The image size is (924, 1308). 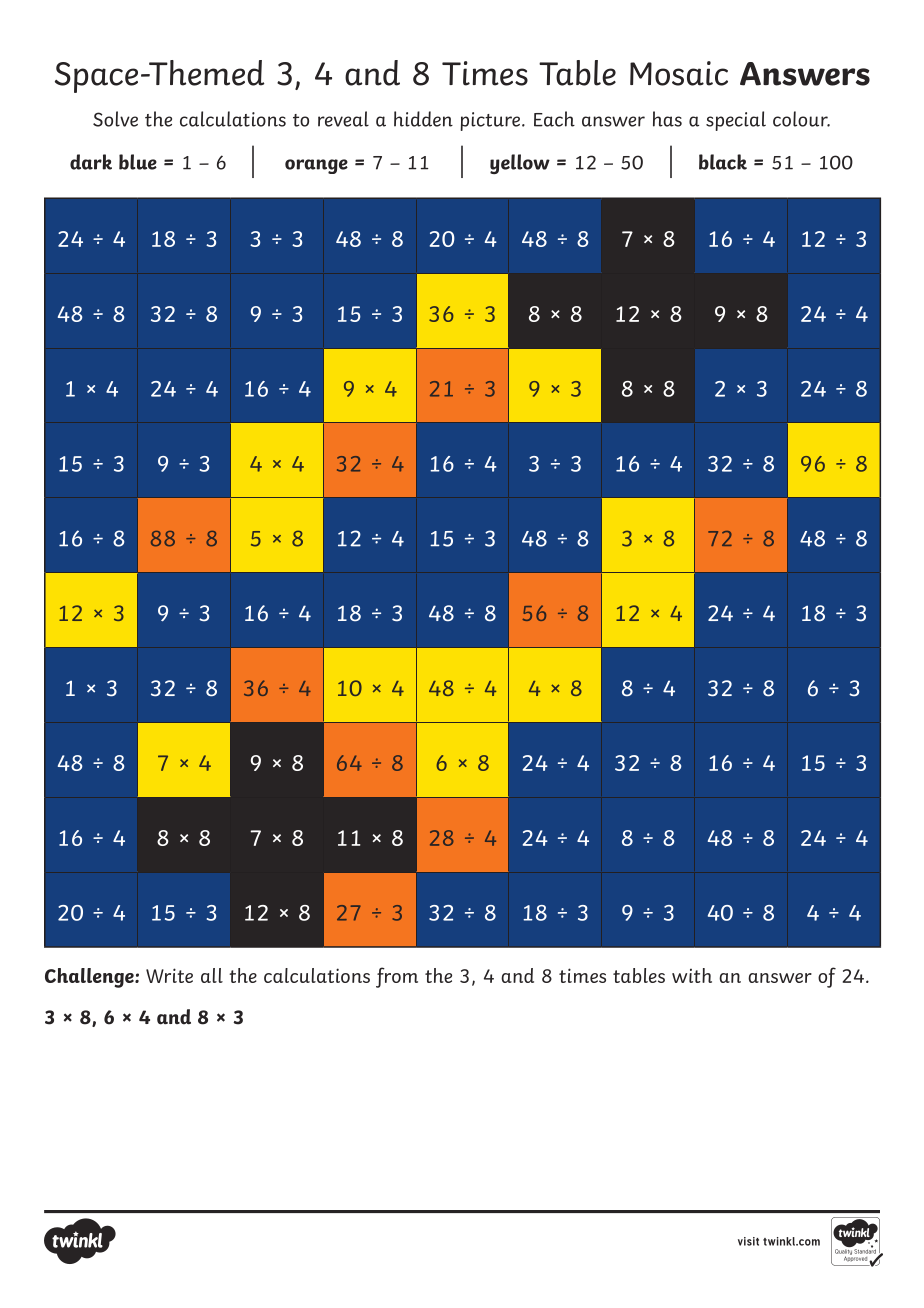 What do you see at coordinates (748, 1241) in the page?
I see `visit` at bounding box center [748, 1241].
